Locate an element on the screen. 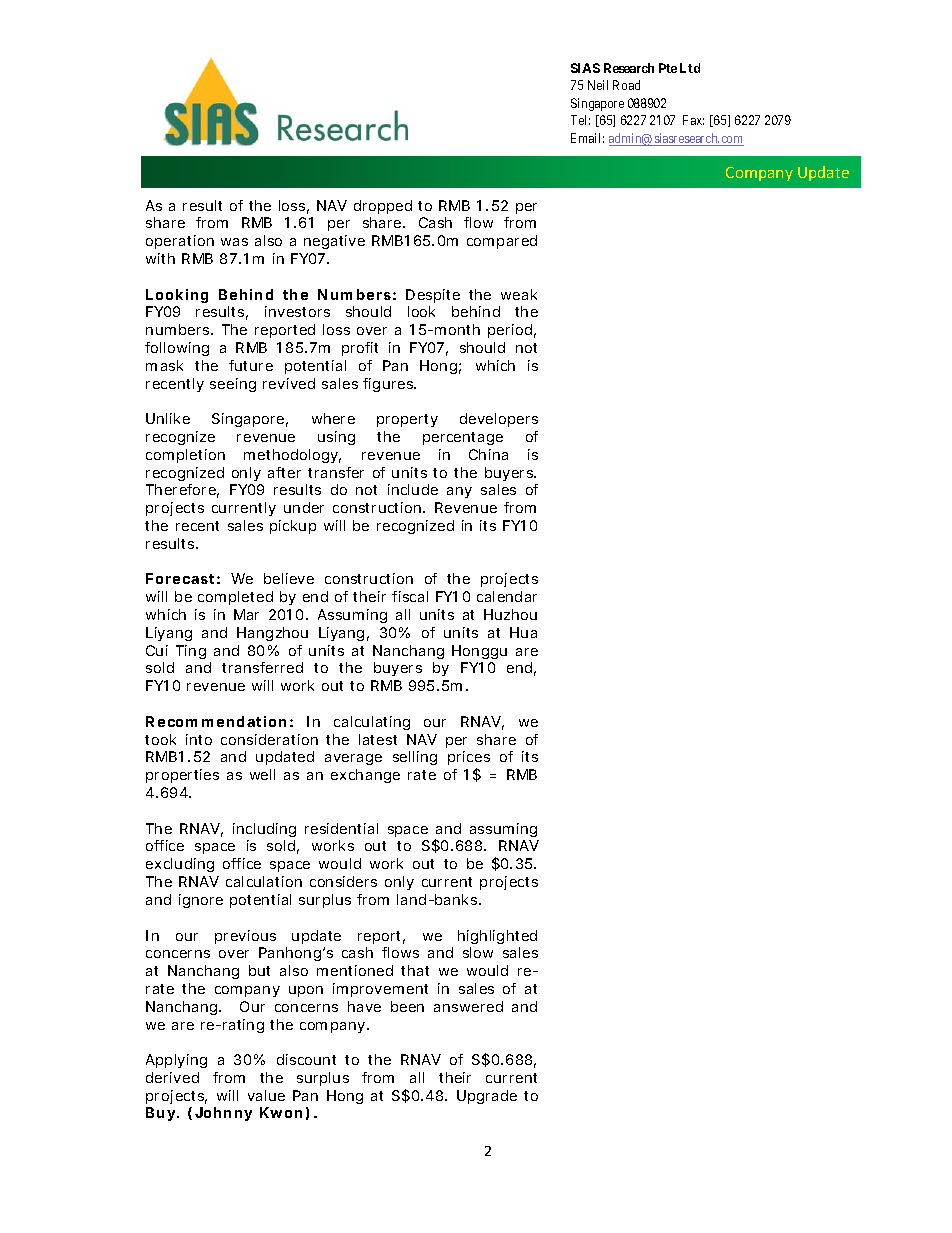 The height and width of the screenshot is (1233, 952). Hua is located at coordinates (523, 632).
